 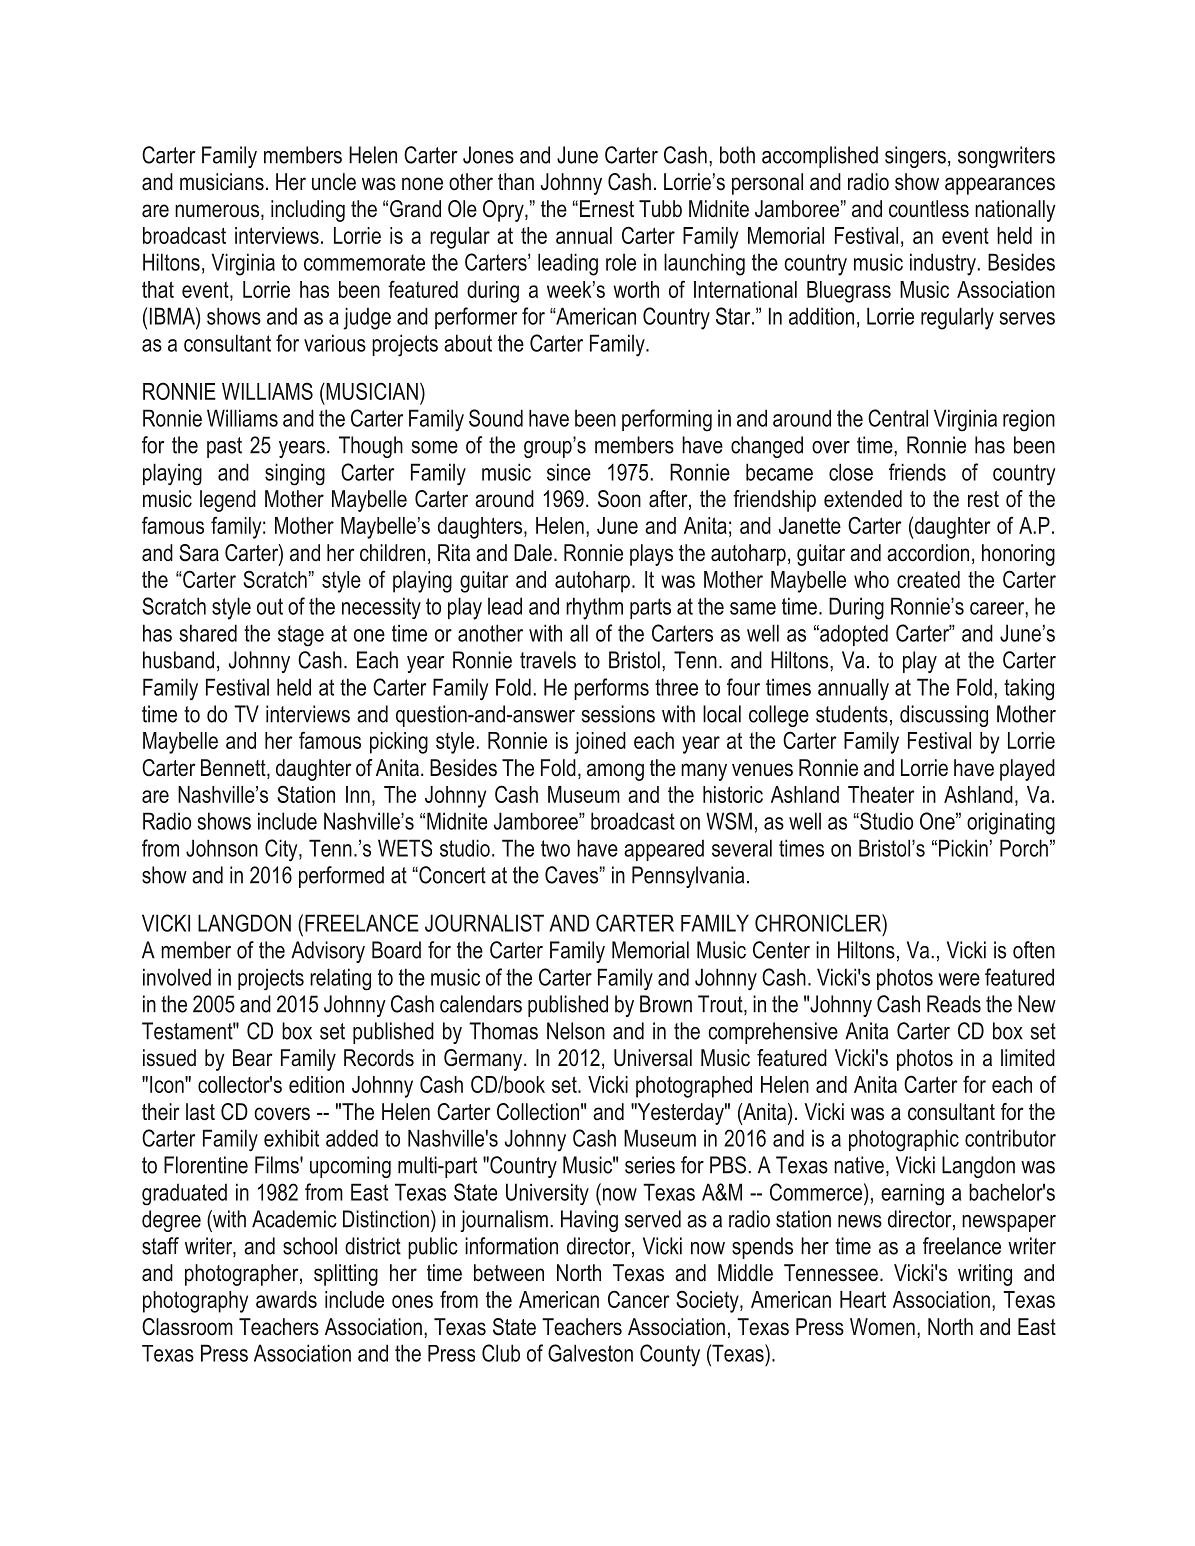 What do you see at coordinates (308, 211) in the document?
I see `including` at bounding box center [308, 211].
